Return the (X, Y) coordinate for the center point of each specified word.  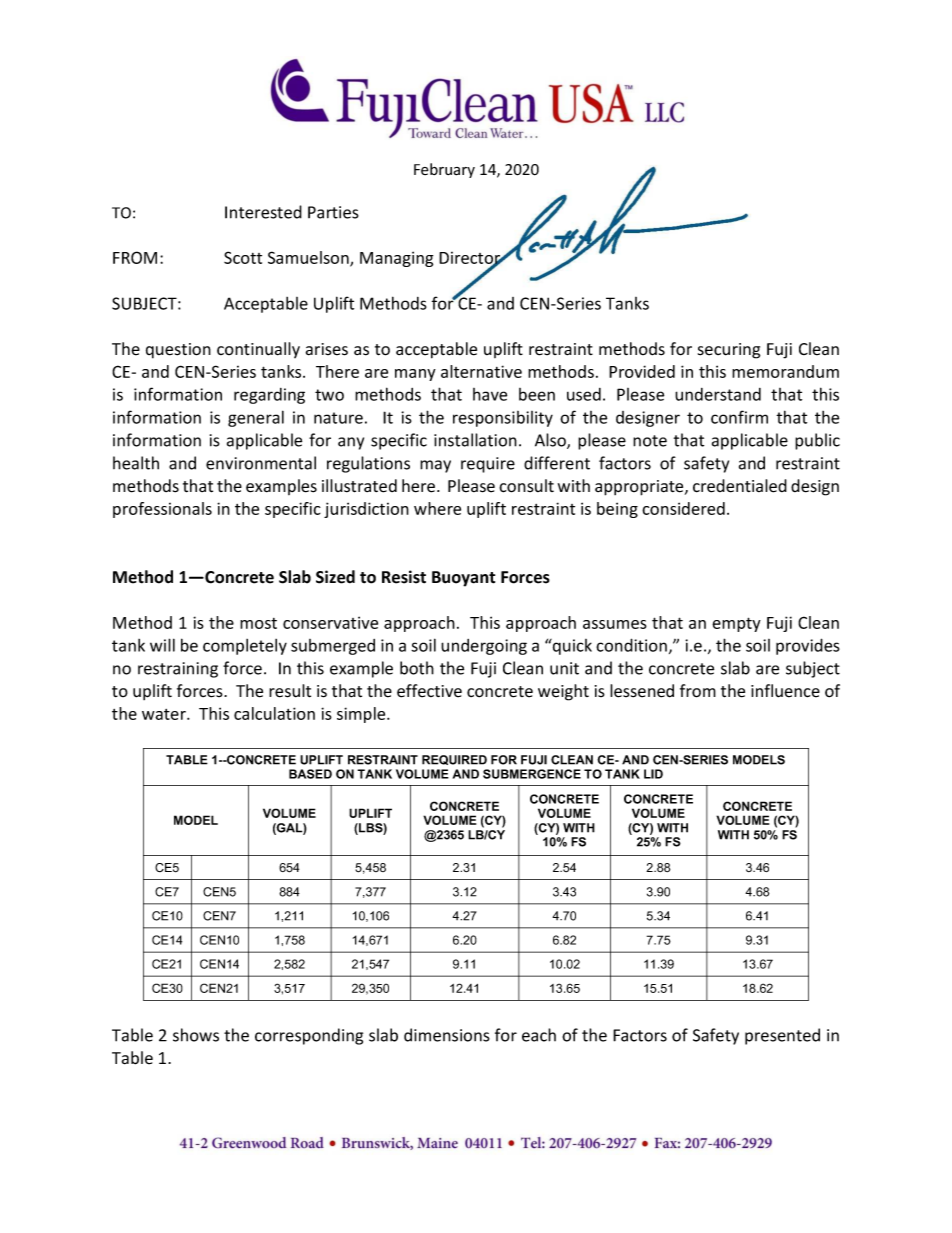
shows (196, 1035)
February (444, 170)
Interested (263, 212)
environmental (261, 463)
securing (729, 351)
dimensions (447, 1035)
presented (782, 1036)
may (435, 466)
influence (785, 691)
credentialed (740, 486)
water (165, 714)
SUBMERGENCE (532, 774)
